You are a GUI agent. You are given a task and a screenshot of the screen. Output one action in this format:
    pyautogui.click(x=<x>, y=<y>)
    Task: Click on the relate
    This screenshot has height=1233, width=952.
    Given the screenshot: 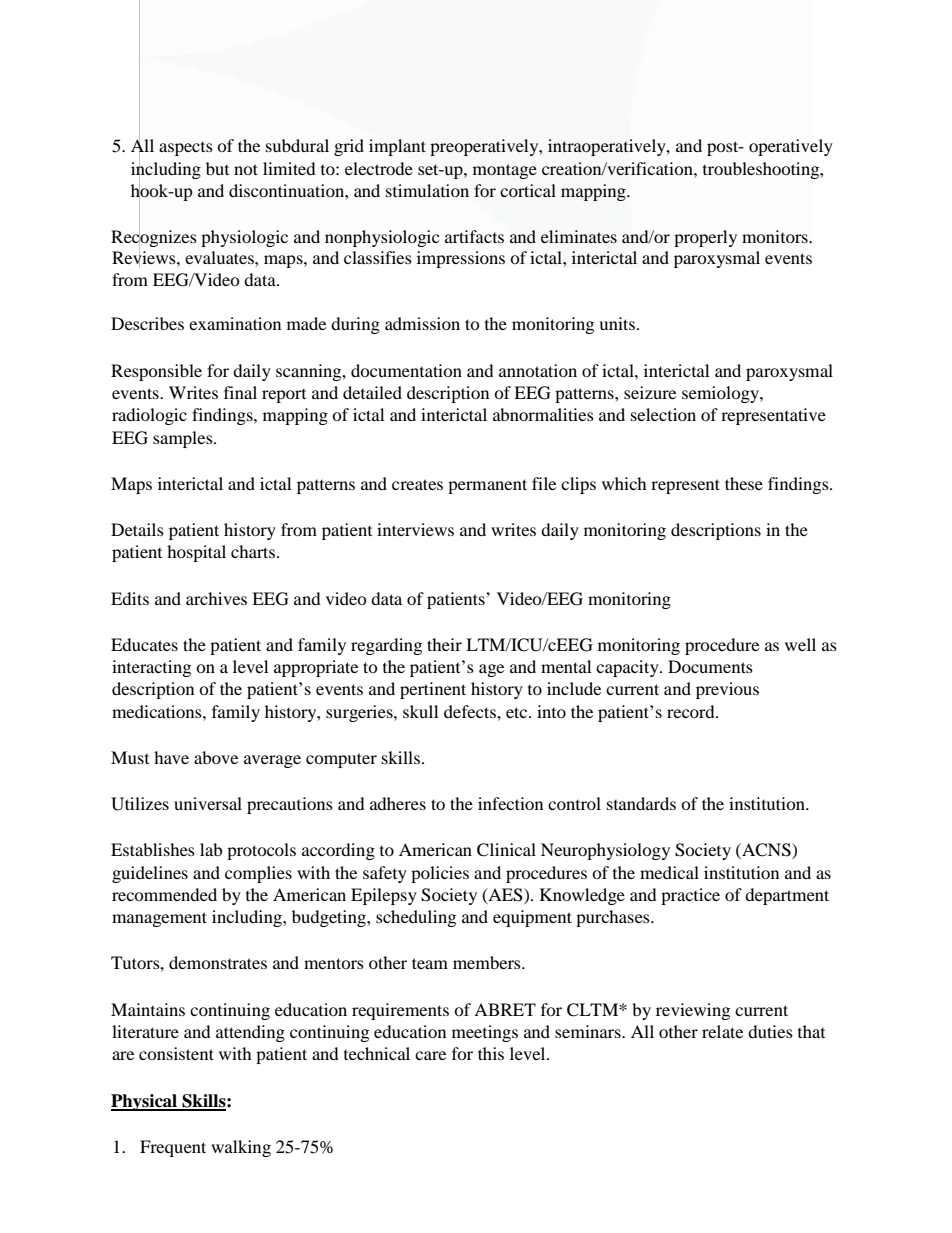 What is the action you would take?
    pyautogui.click(x=722, y=1031)
